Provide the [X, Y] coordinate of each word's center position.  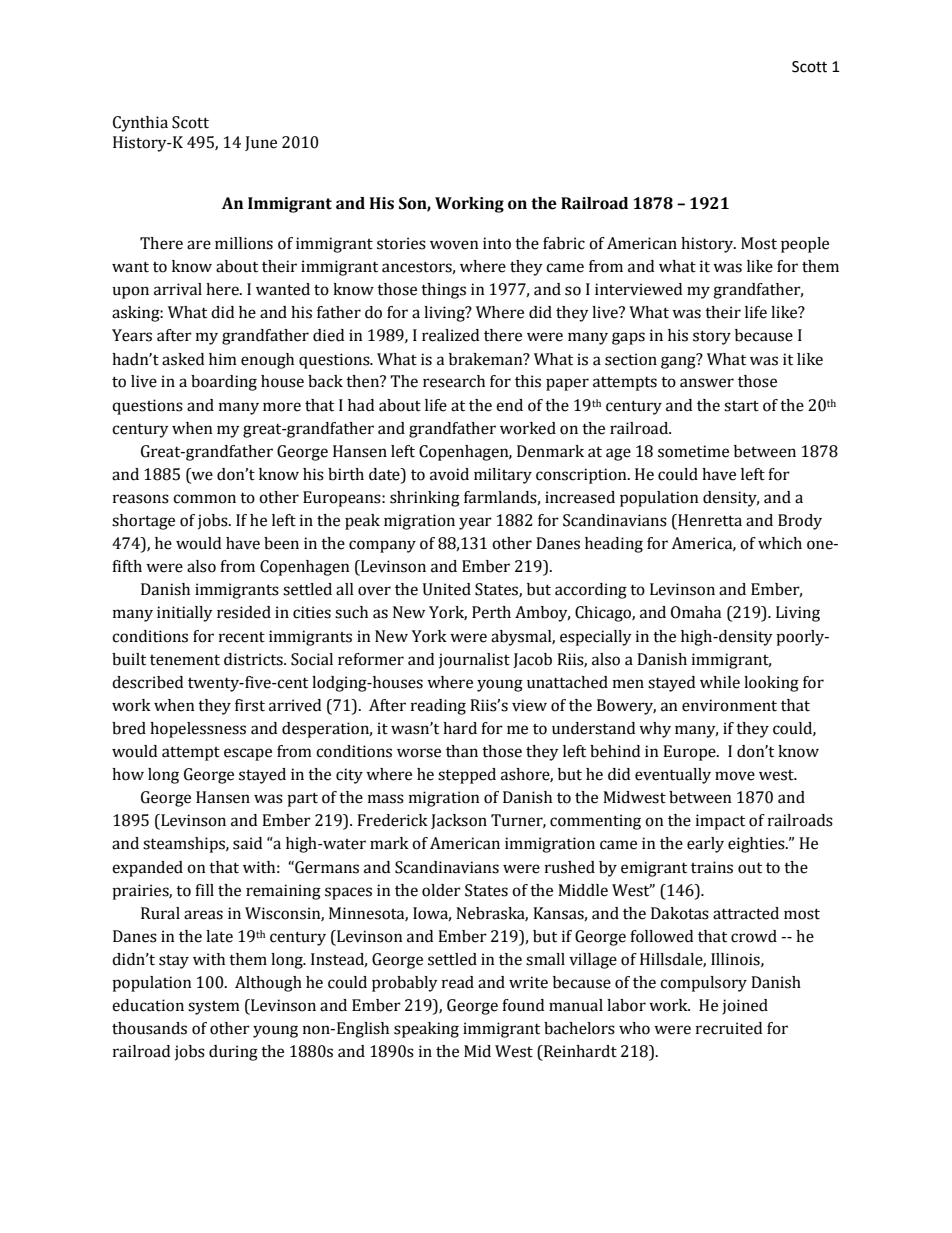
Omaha [696, 612]
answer [707, 383]
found [523, 1005]
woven [454, 245]
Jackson [459, 821]
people [805, 245]
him [223, 359]
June [261, 143]
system [214, 1008]
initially [185, 614]
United [447, 589]
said [247, 843]
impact [720, 822]
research [454, 381]
